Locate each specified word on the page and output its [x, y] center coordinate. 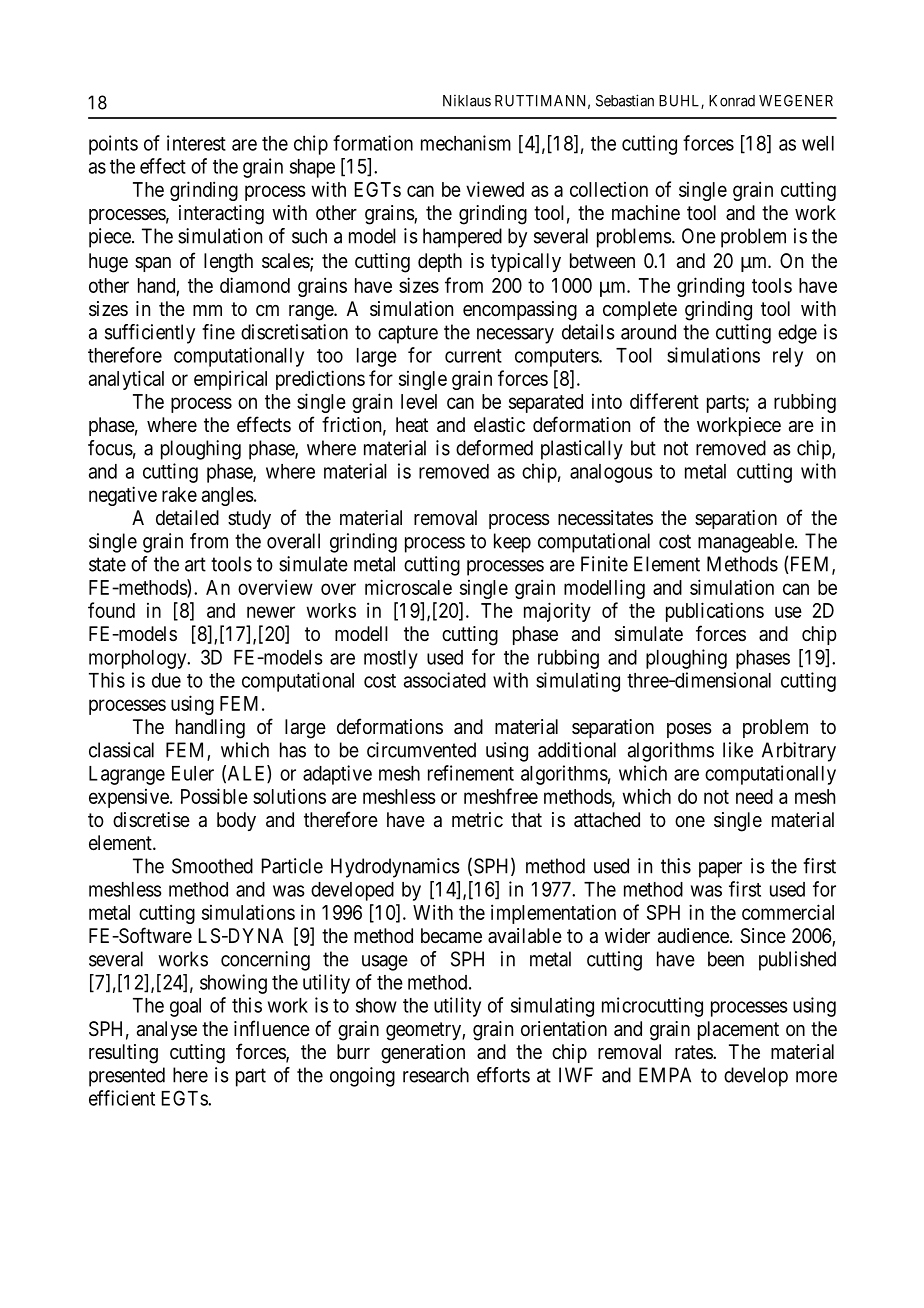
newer [271, 612]
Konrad [732, 101]
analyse [167, 1030]
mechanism [466, 143]
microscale [408, 587]
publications [715, 612]
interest [196, 143]
